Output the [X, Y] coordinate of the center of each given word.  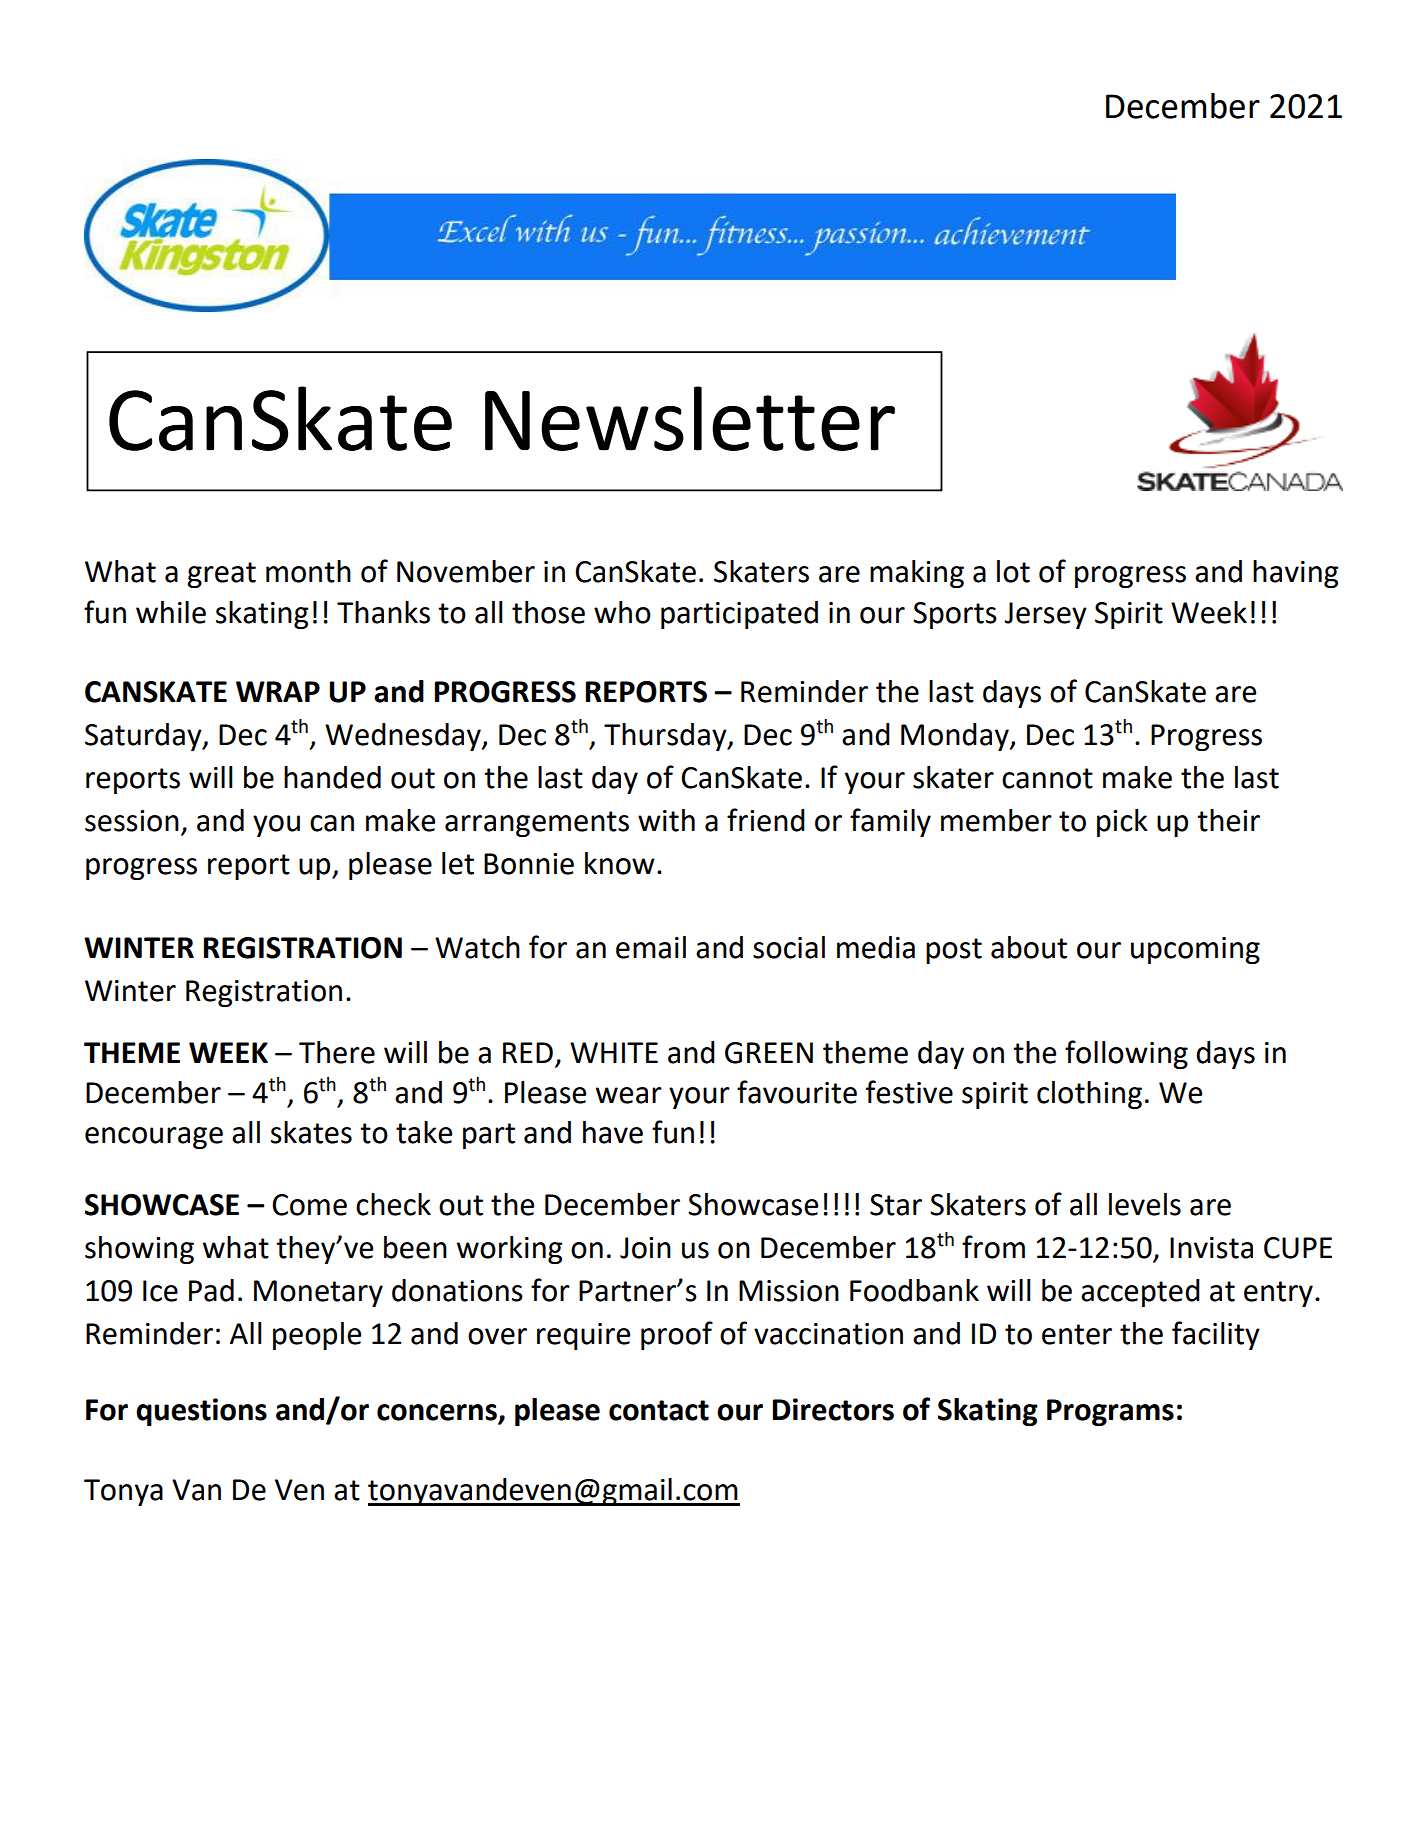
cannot [1047, 778]
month [308, 571]
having [1296, 574]
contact [659, 1410]
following [1126, 1054]
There [337, 1052]
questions [201, 1412]
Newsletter [690, 418]
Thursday [666, 737]
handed [332, 777]
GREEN [769, 1053]
